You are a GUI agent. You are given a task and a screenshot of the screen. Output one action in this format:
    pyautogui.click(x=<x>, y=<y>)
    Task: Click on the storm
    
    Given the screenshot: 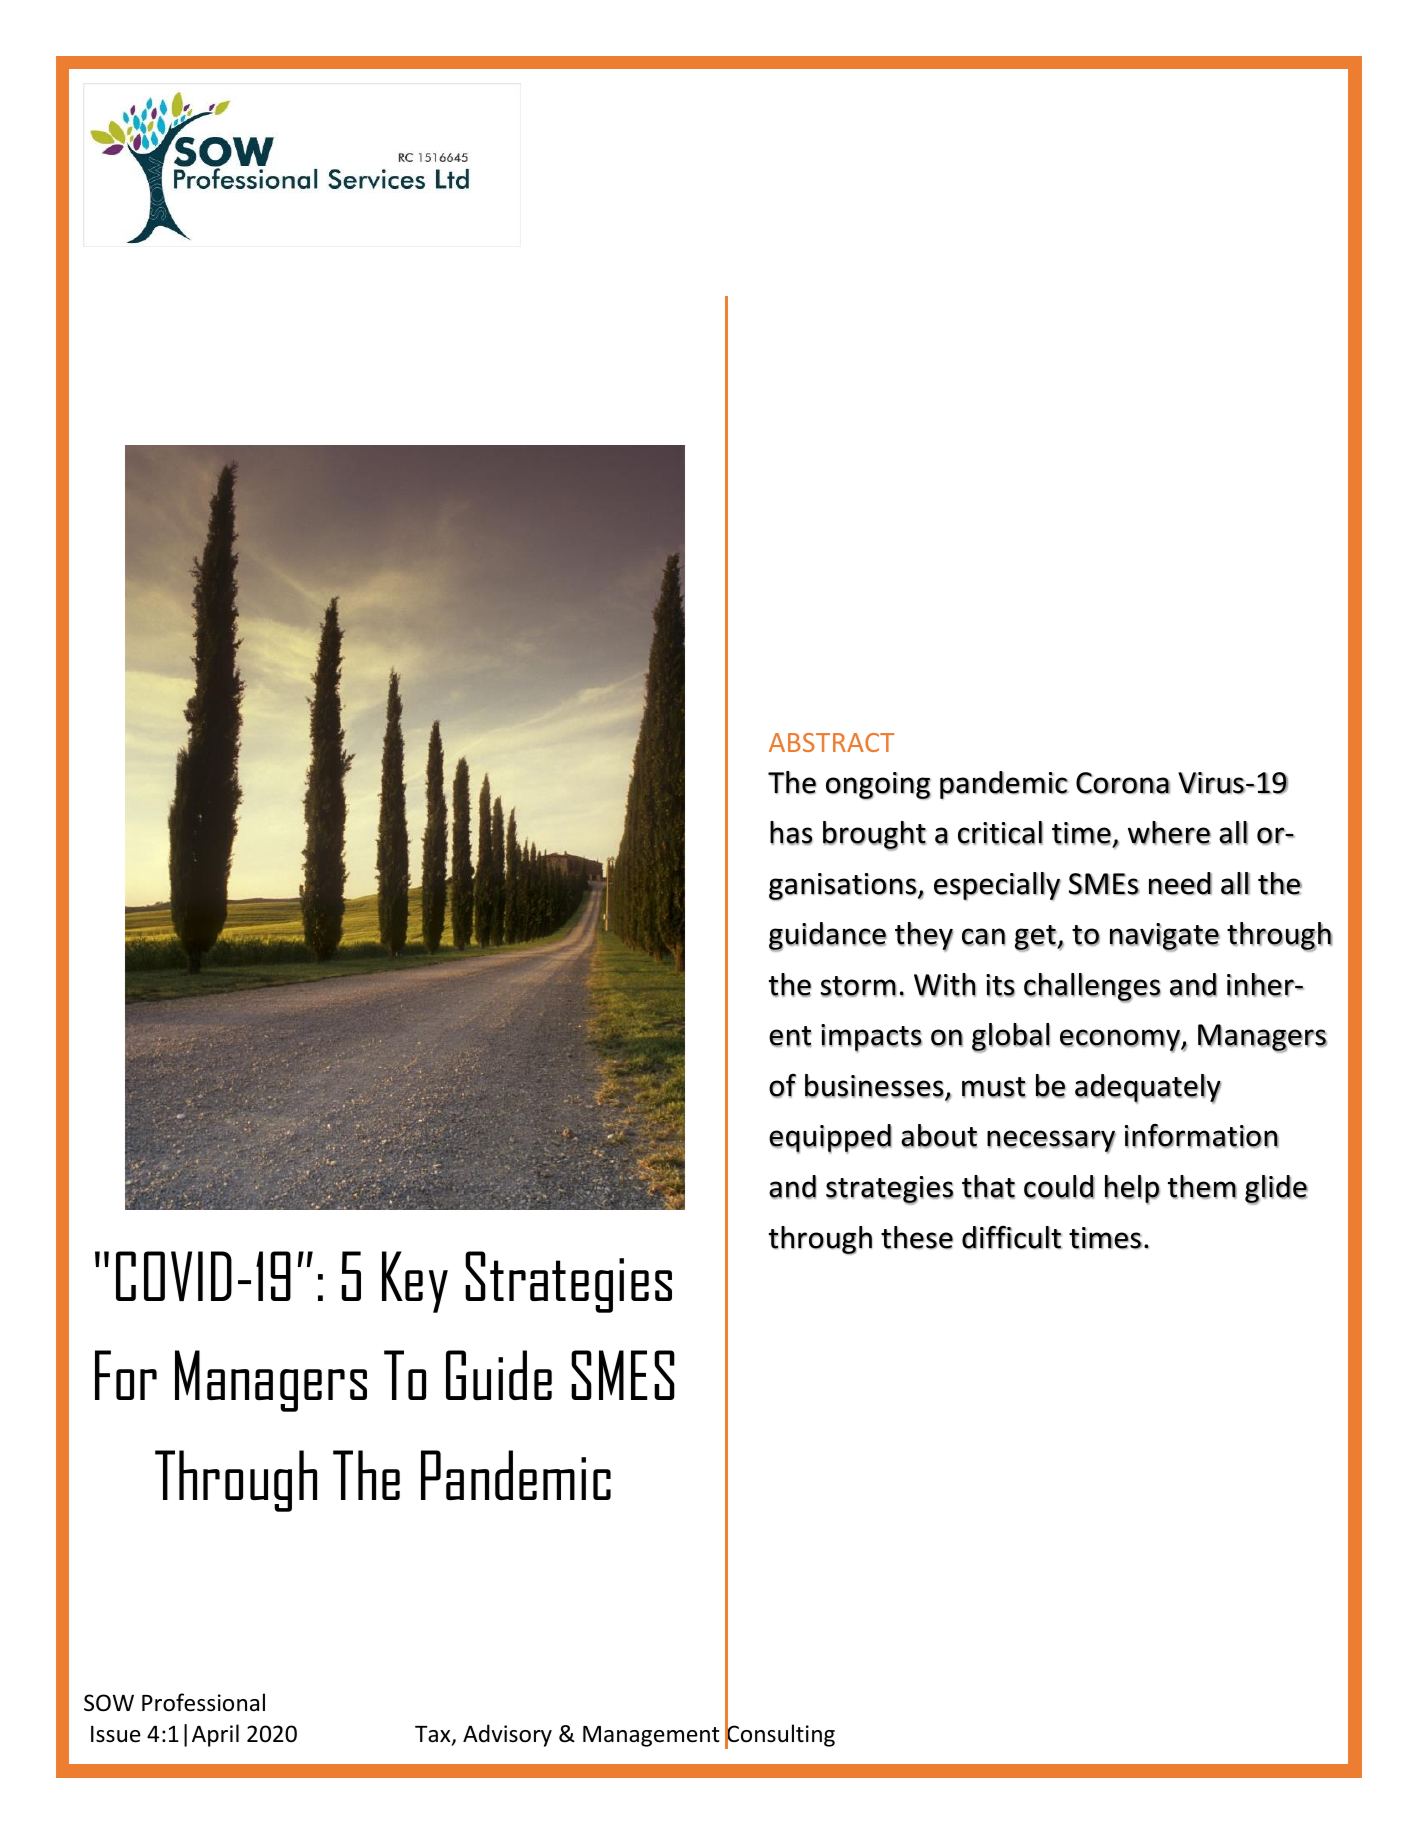 What is the action you would take?
    pyautogui.click(x=858, y=986)
